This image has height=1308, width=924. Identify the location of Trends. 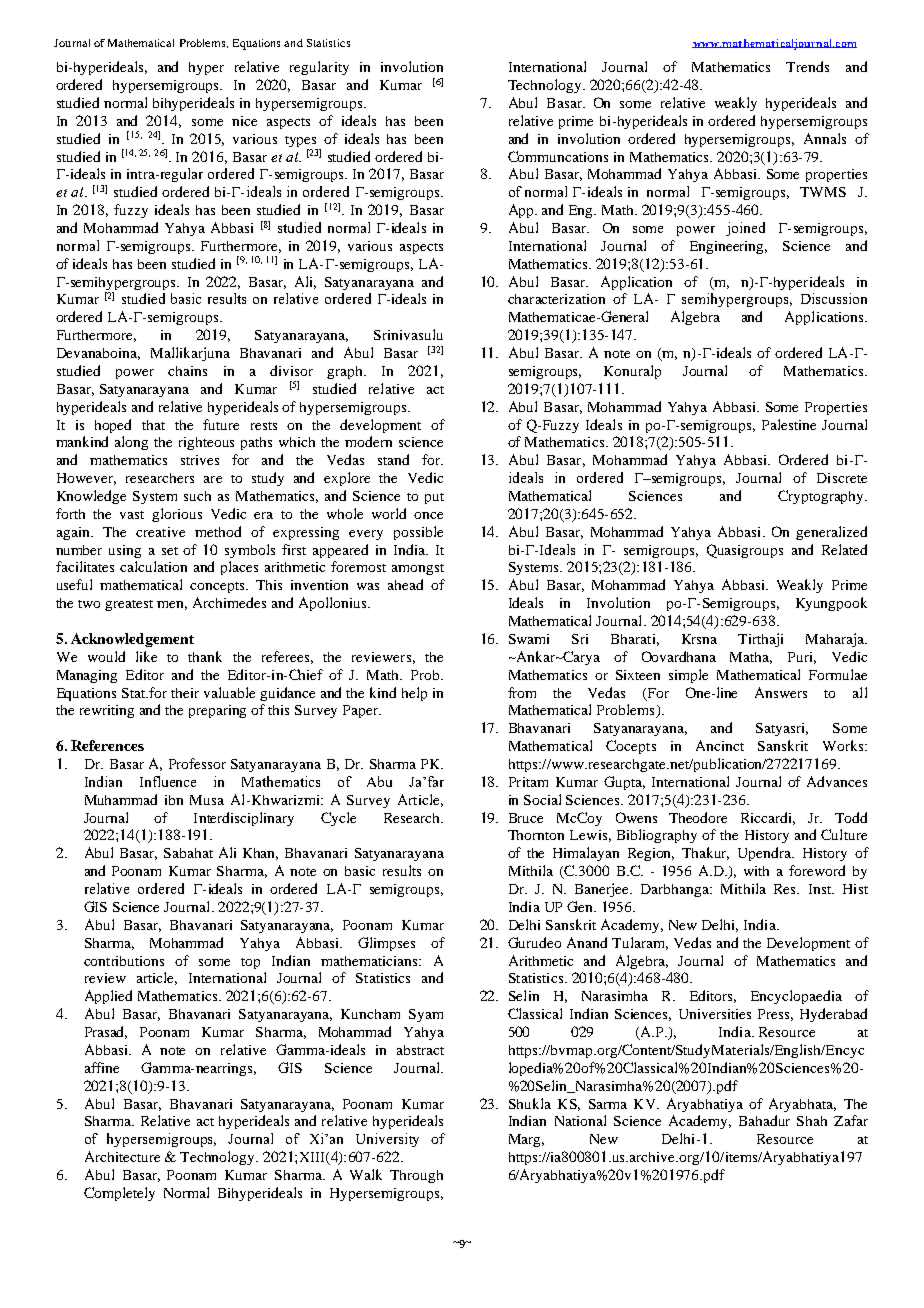
(807, 66).
